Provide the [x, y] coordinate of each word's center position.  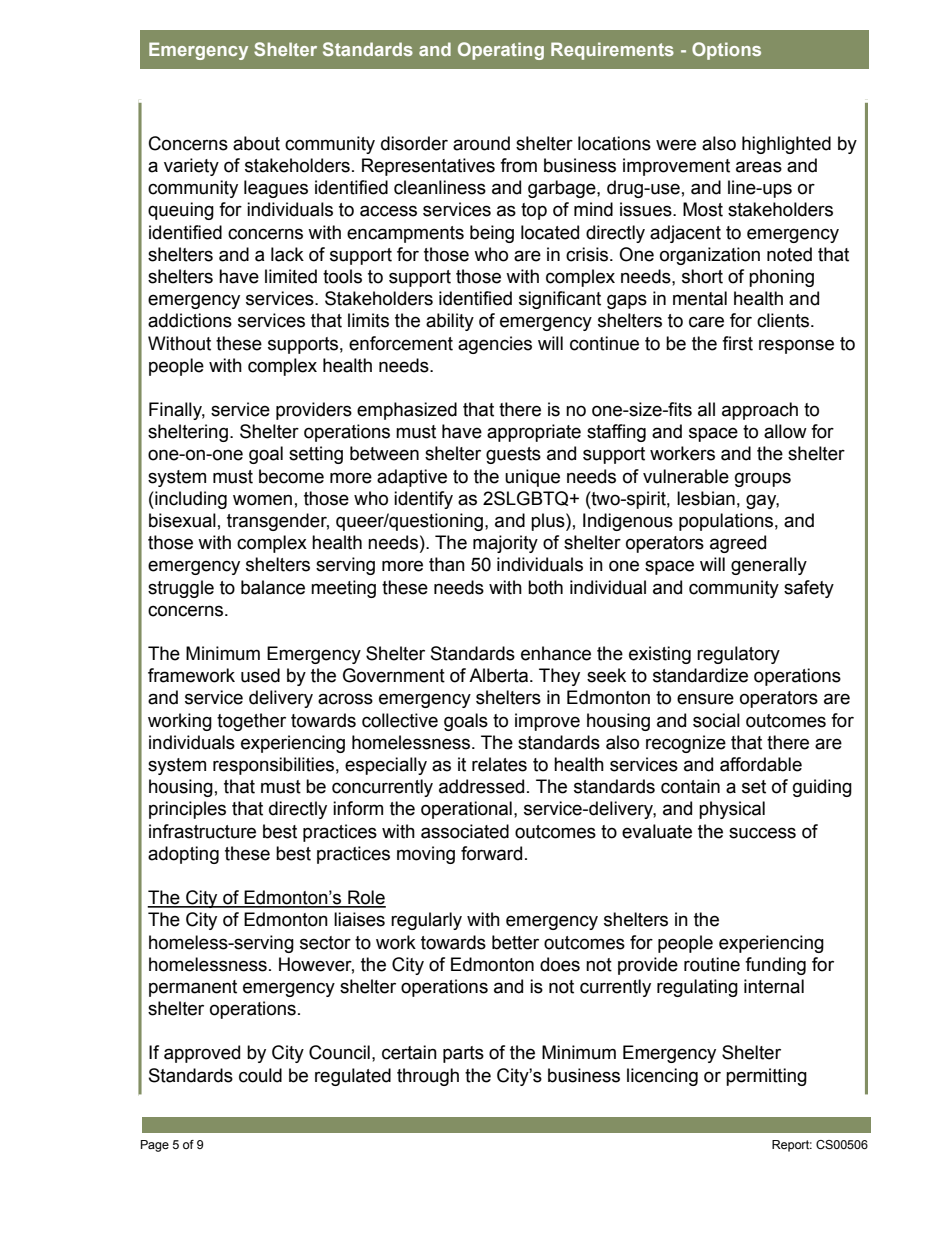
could [260, 1075]
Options [726, 51]
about [256, 143]
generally [769, 566]
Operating [501, 51]
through [428, 1077]
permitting [766, 1077]
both [545, 587]
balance [273, 587]
